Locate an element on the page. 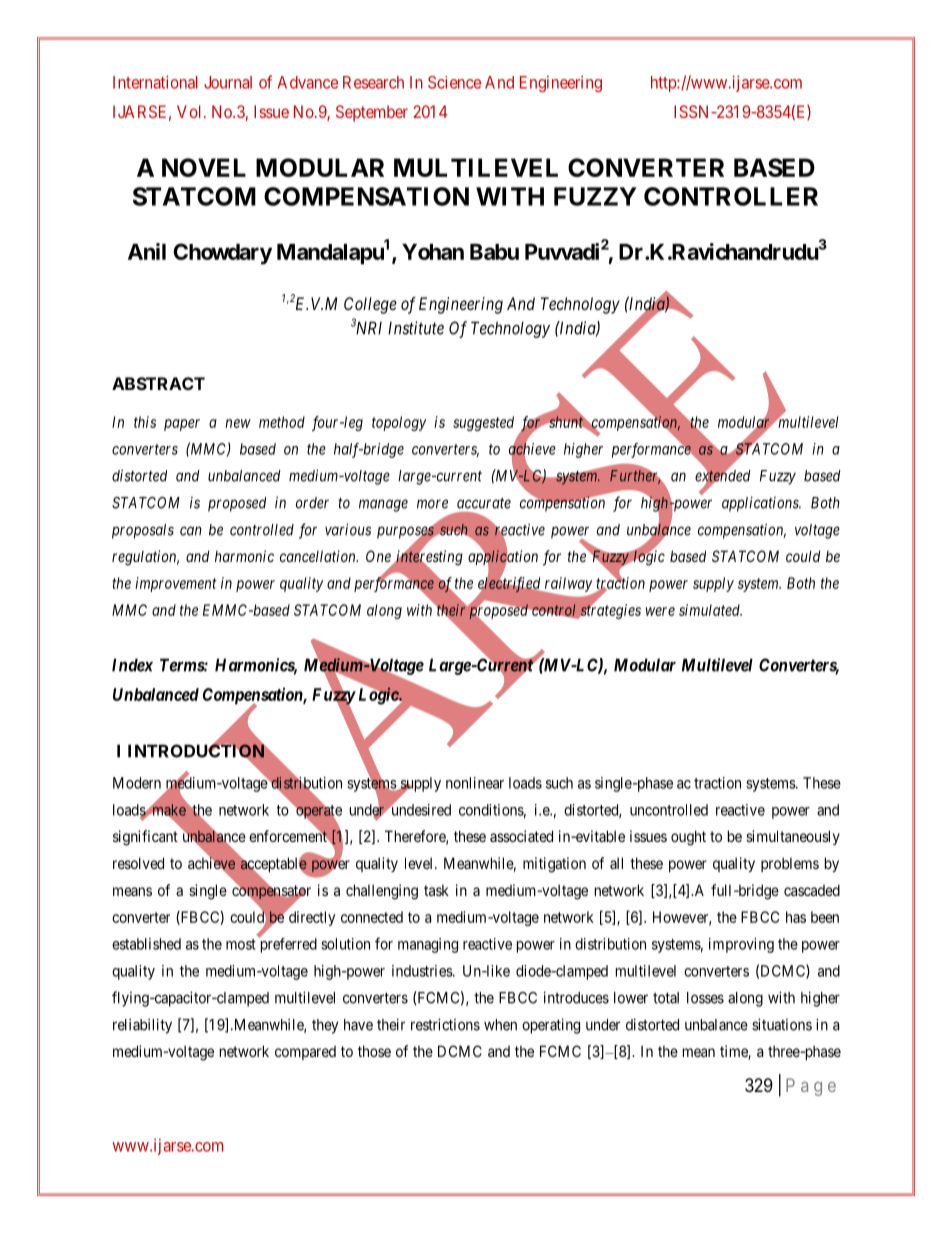 Image resolution: width=952 pixels, height=1233 pixels. simultaneously is located at coordinates (793, 837).
